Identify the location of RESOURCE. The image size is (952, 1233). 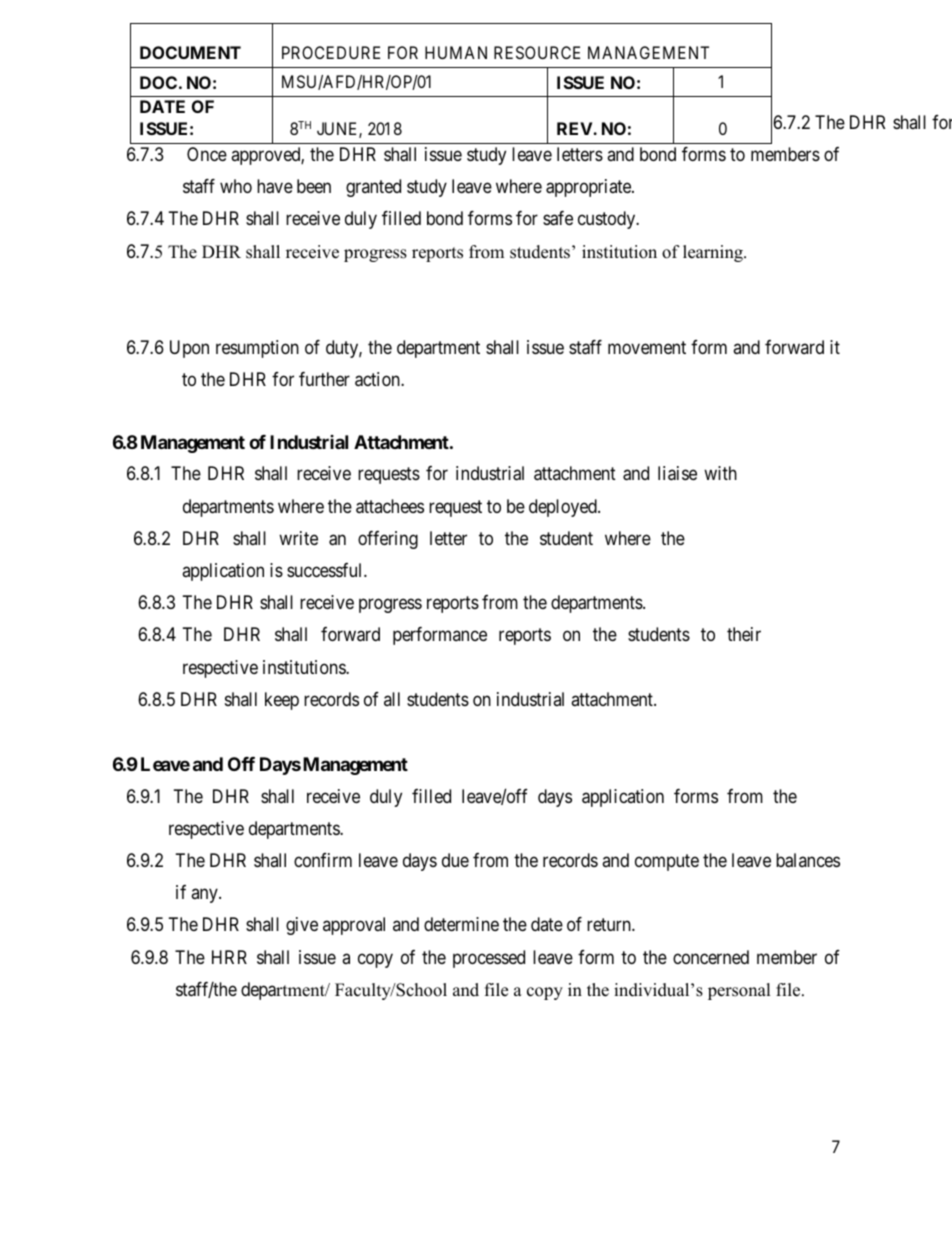
(537, 52).
